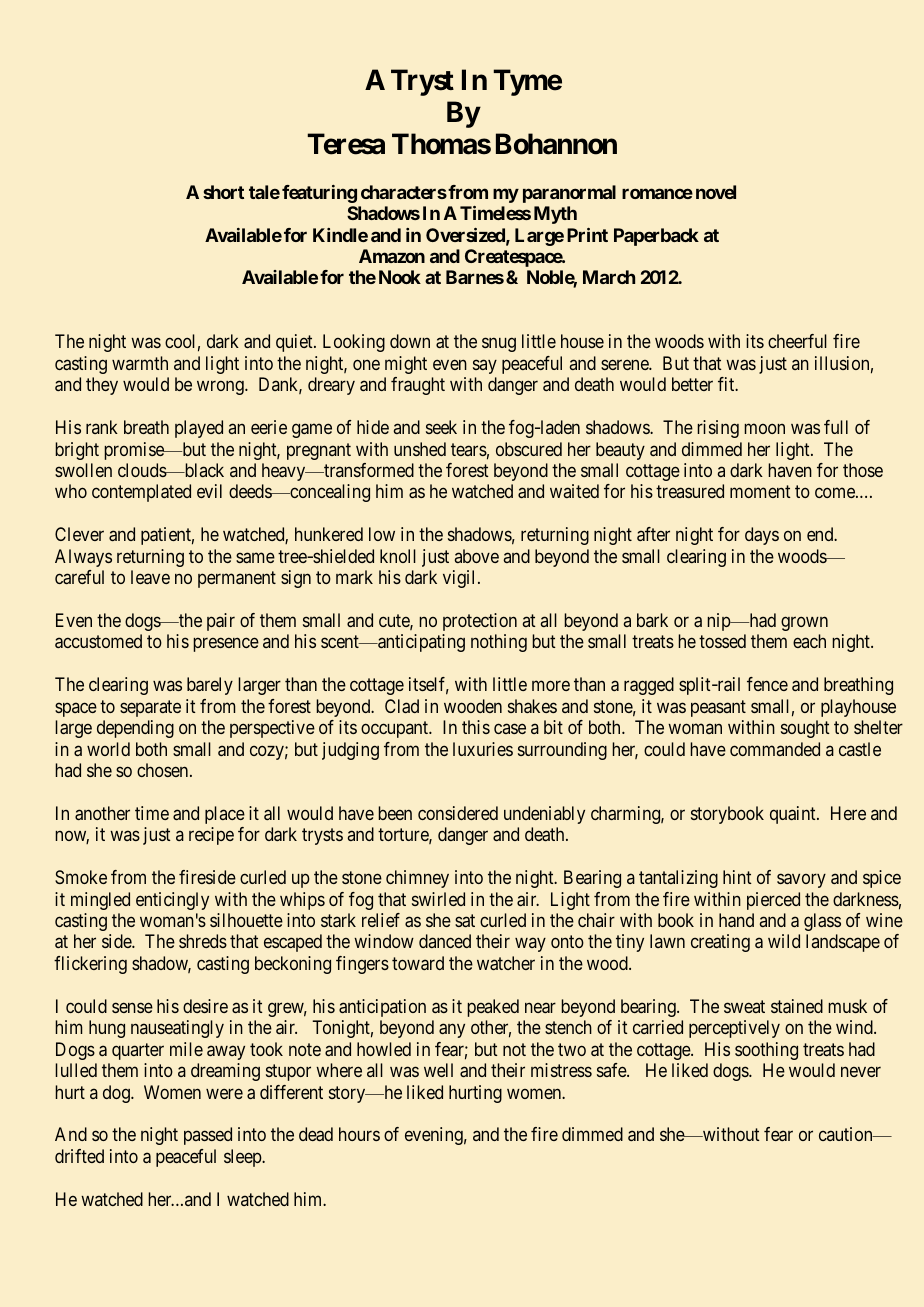 The height and width of the document is (1307, 924). Describe the element at coordinates (226, 645) in the document. I see `presence` at that location.
